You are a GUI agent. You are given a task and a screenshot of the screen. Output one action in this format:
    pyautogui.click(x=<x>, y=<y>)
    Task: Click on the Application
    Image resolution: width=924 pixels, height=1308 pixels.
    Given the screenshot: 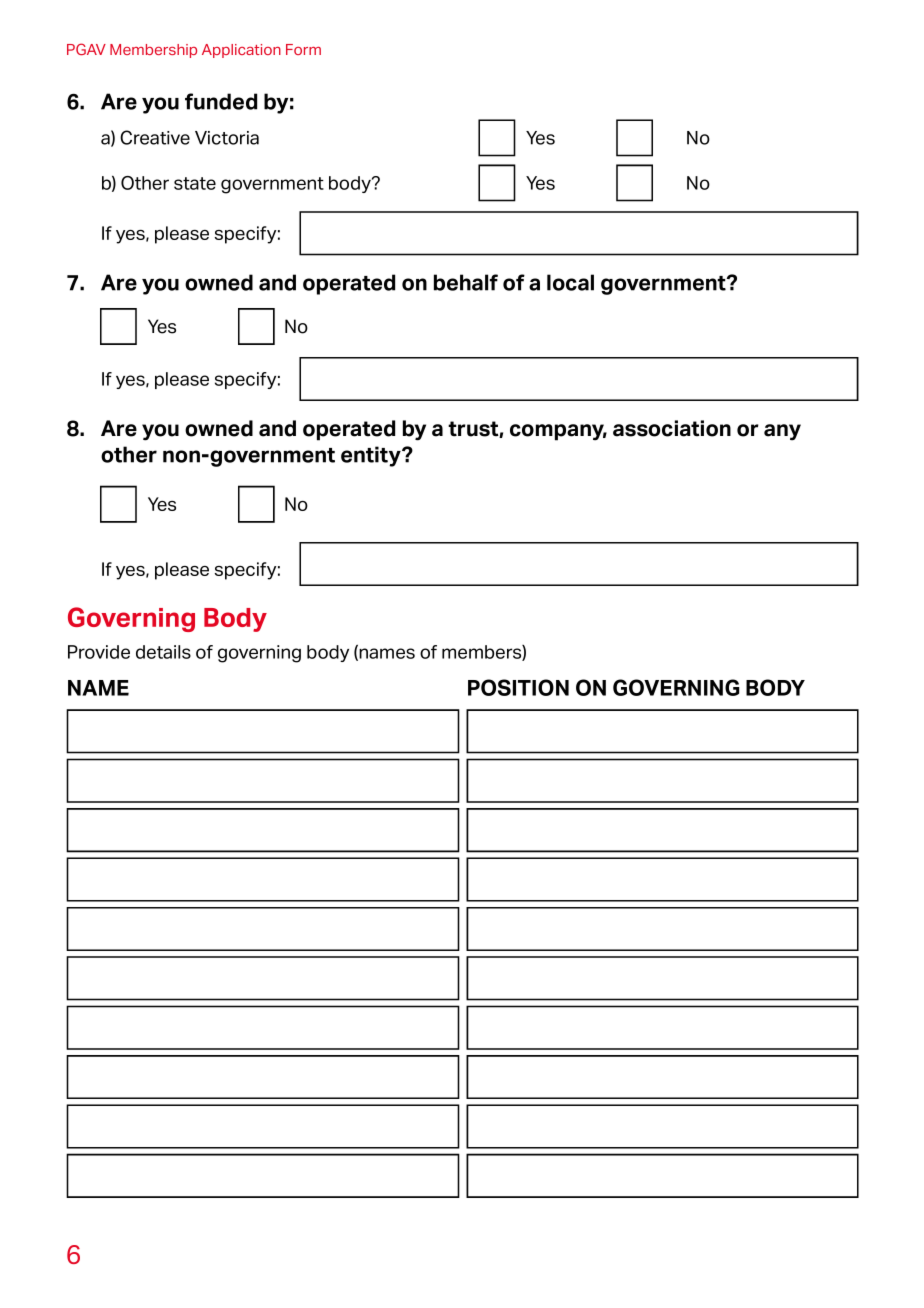 What is the action you would take?
    pyautogui.click(x=241, y=51)
